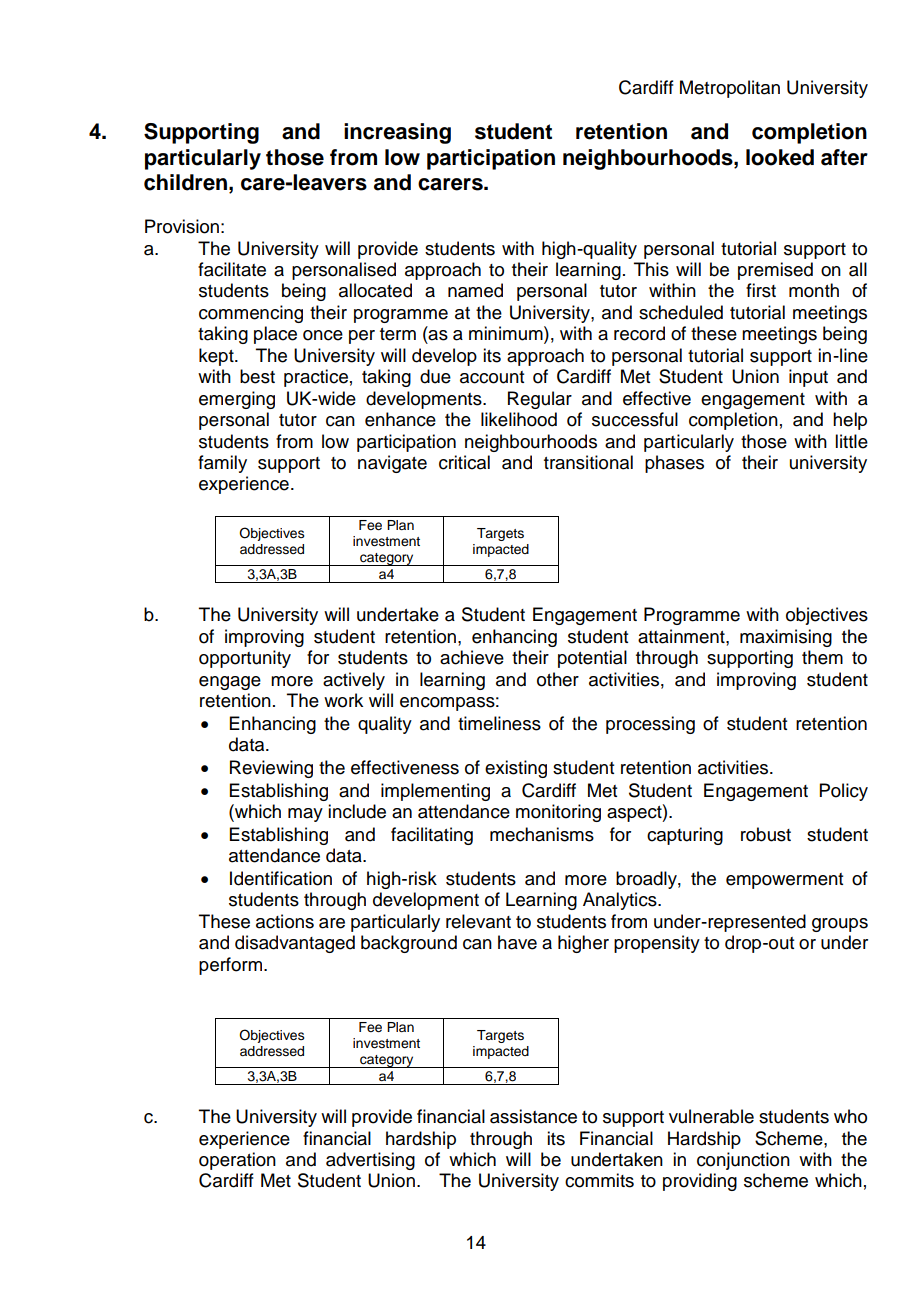 The width and height of the image is (924, 1308). What do you see at coordinates (237, 1161) in the image?
I see `operation` at bounding box center [237, 1161].
